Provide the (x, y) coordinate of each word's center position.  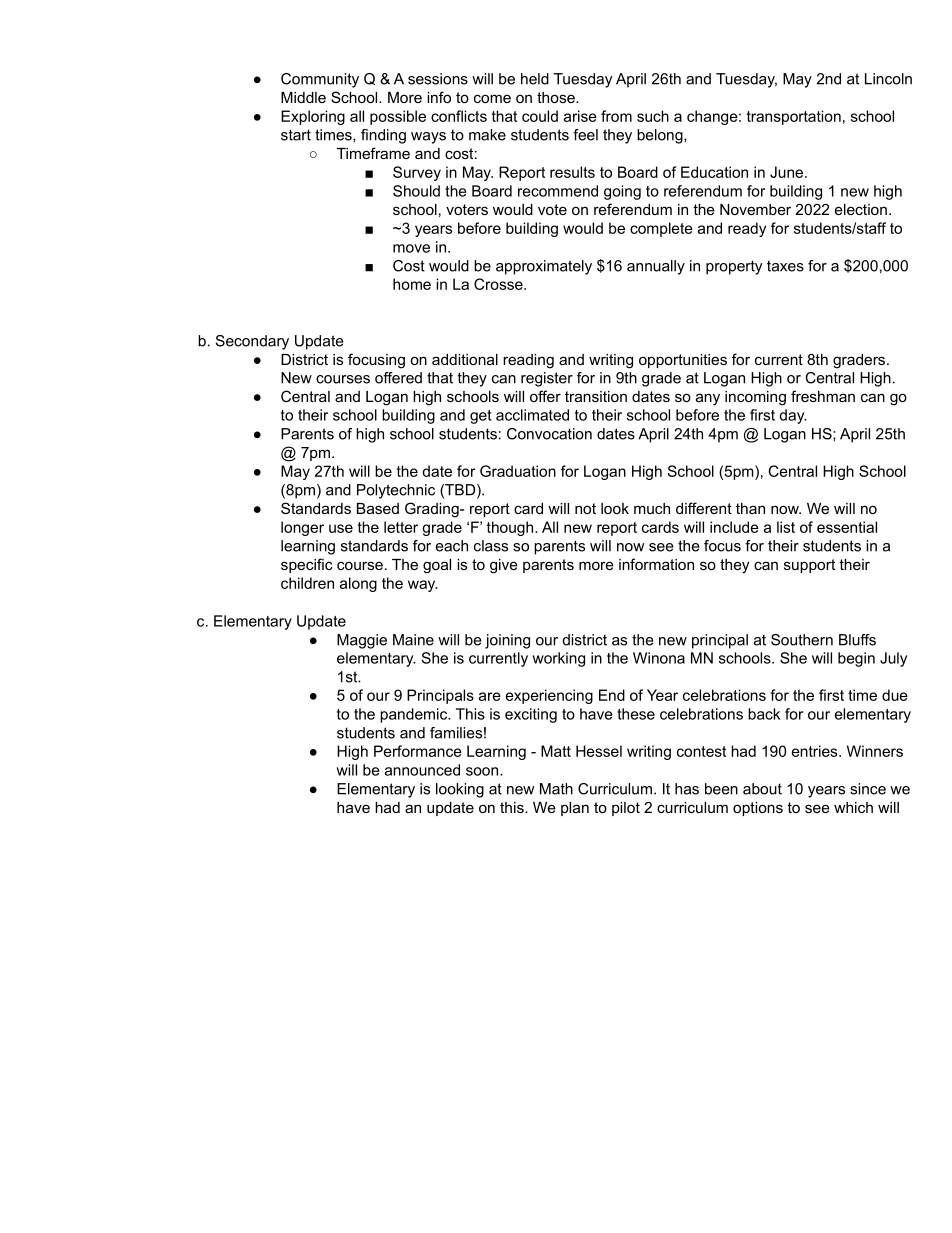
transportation (794, 117)
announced (422, 770)
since (868, 789)
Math (556, 789)
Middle (303, 97)
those (557, 97)
